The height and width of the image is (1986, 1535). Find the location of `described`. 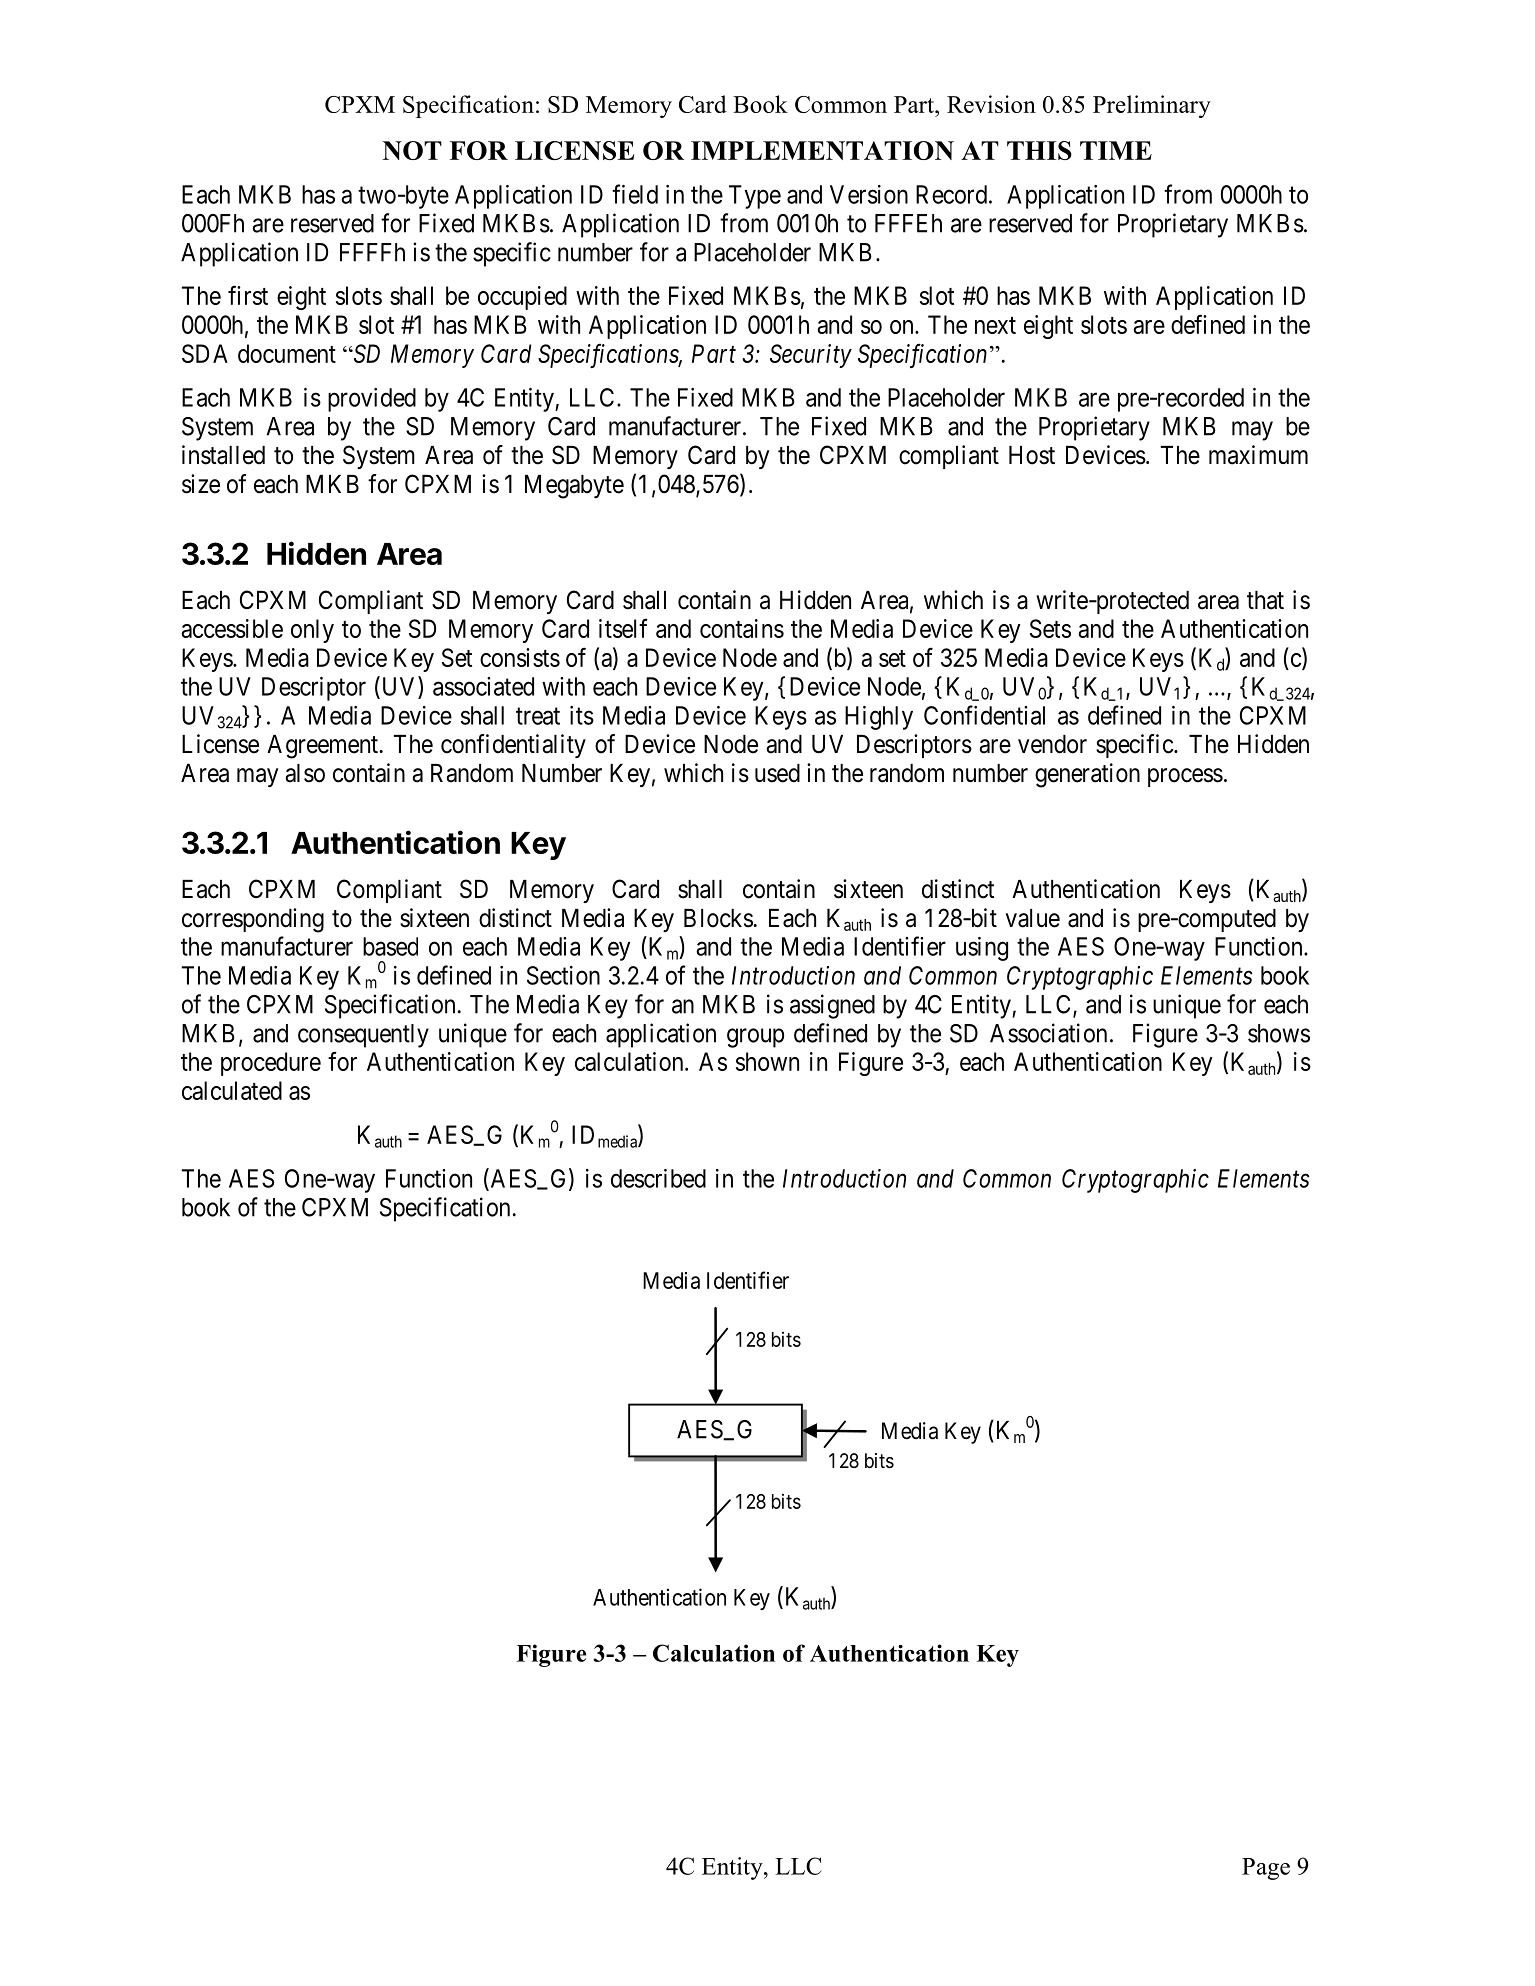

described is located at coordinates (658, 1178).
